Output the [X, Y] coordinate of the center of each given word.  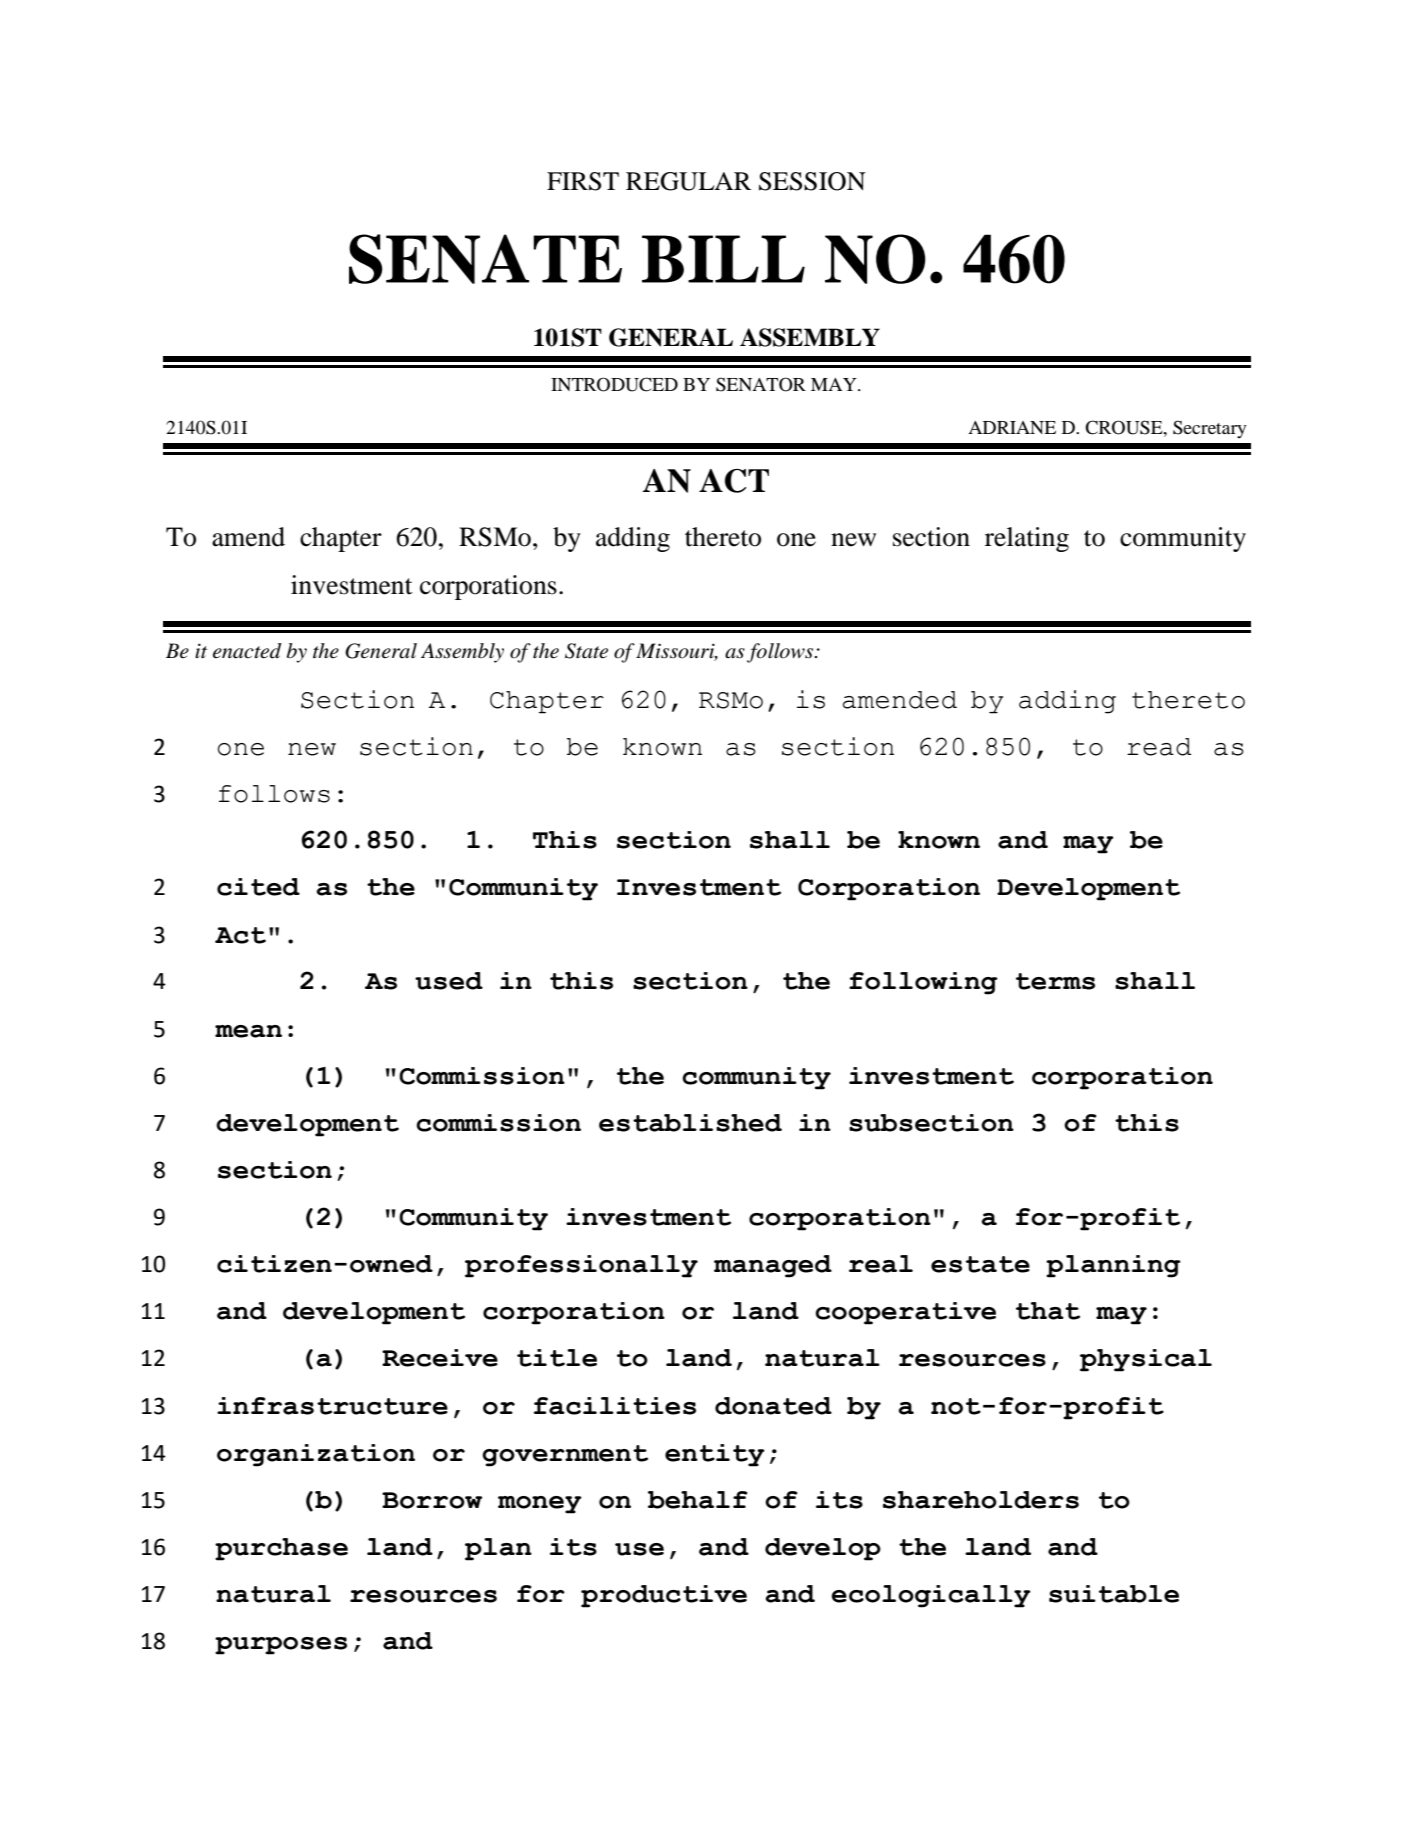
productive [664, 1596]
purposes [281, 1646]
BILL [723, 259]
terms [1055, 981]
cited [258, 887]
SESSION [812, 181]
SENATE [485, 259]
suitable [1114, 1594]
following [923, 983]
